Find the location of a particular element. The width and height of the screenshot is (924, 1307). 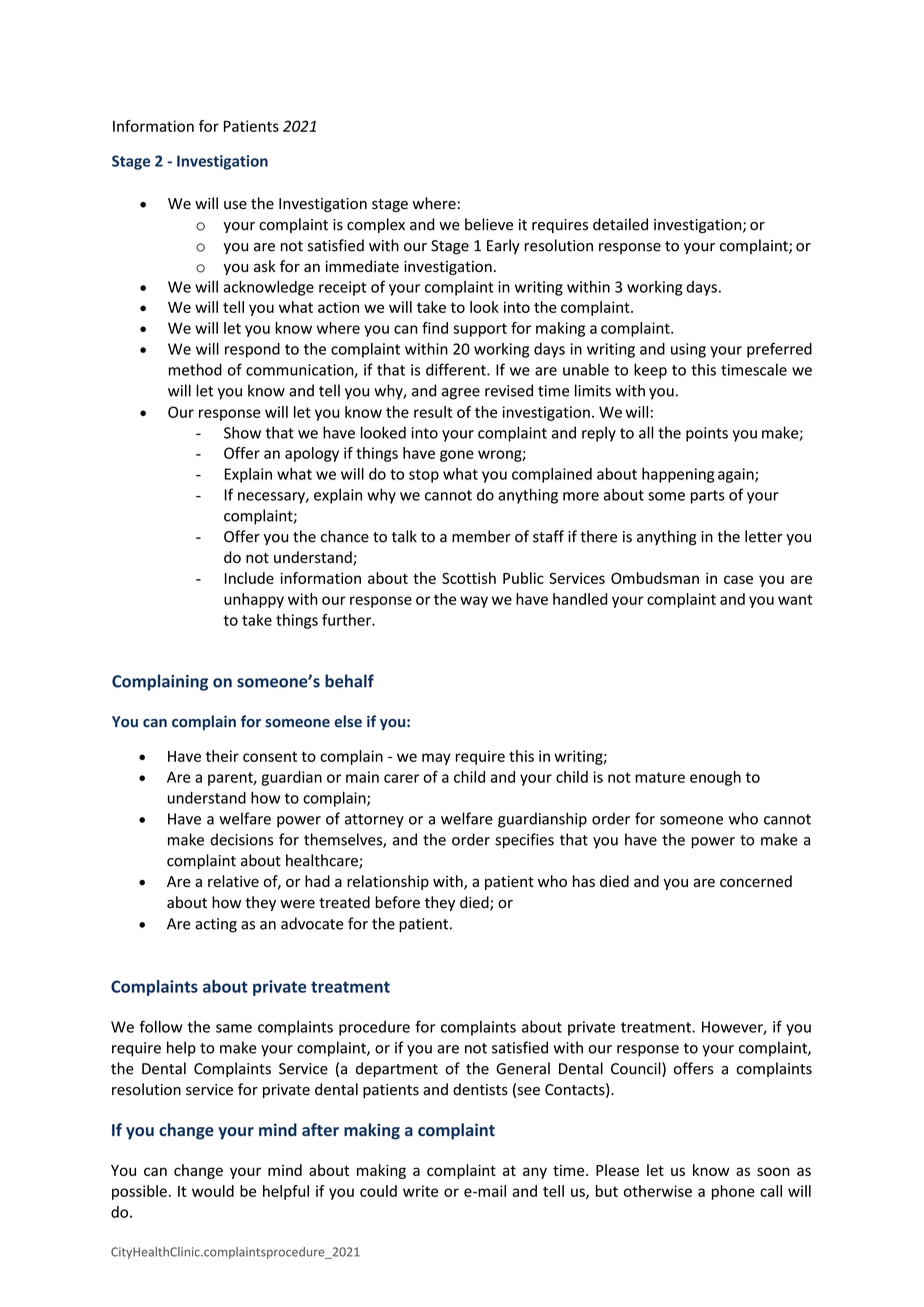

detailed is located at coordinates (620, 224).
